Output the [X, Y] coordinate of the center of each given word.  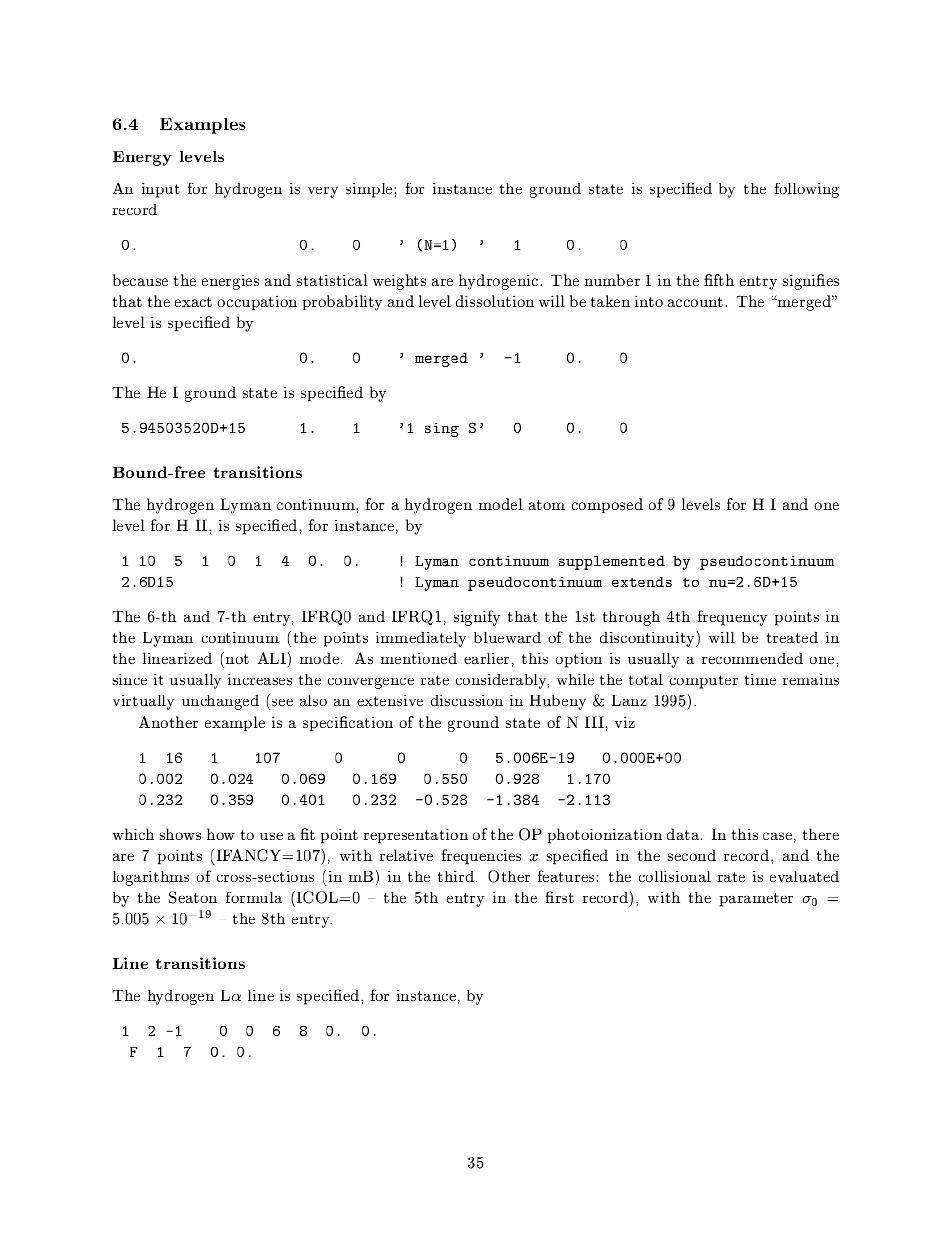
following [807, 190]
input [161, 190]
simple [370, 190]
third [456, 876]
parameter [756, 900]
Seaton [193, 897]
